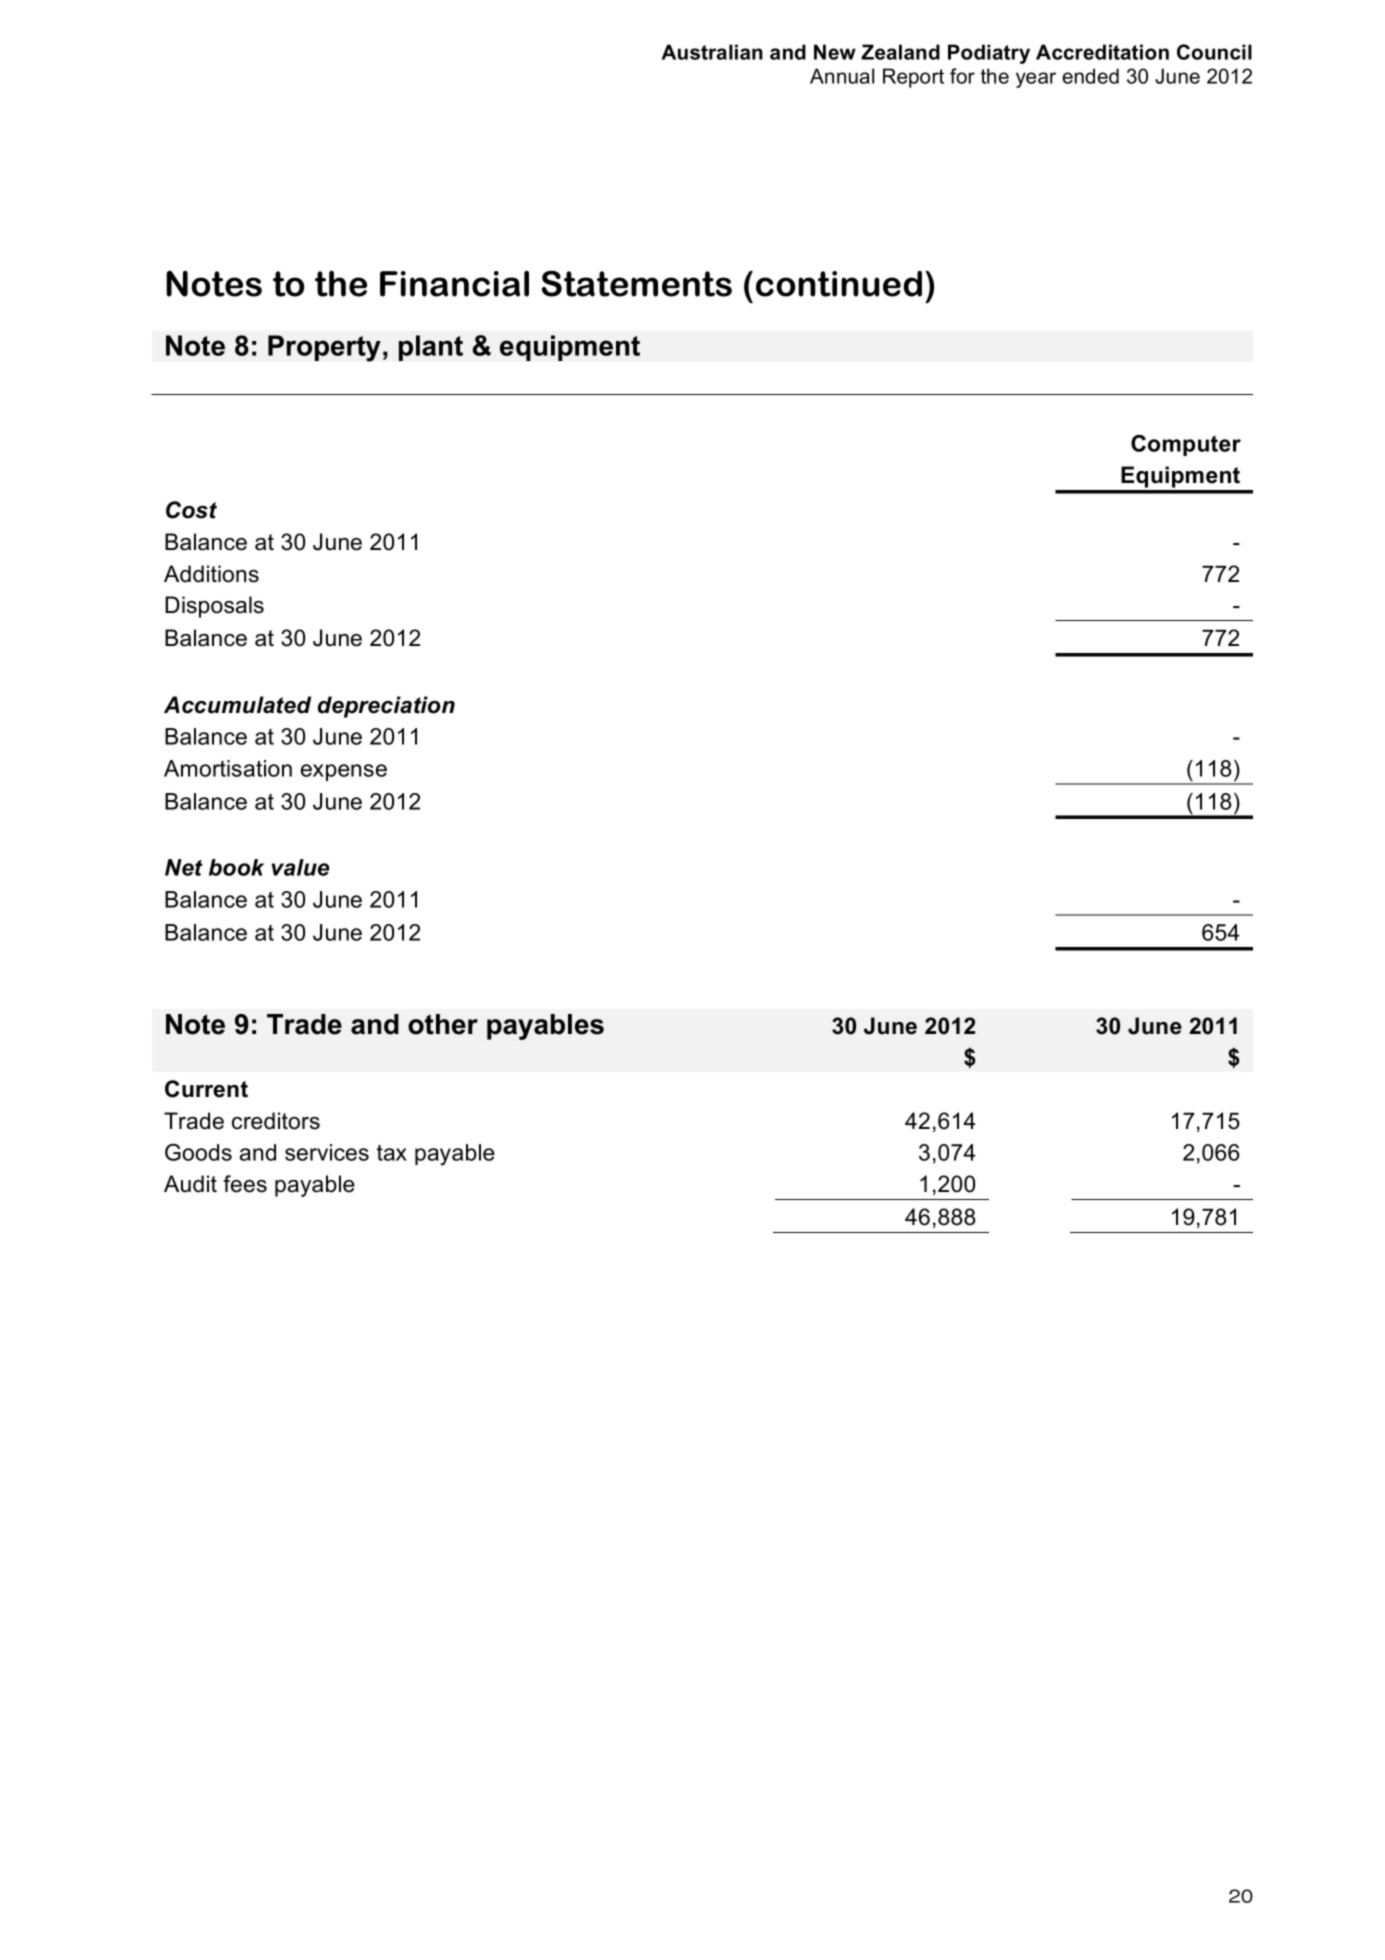 The image size is (1385, 1960). Describe the element at coordinates (712, 52) in the document. I see `Australian` at that location.
